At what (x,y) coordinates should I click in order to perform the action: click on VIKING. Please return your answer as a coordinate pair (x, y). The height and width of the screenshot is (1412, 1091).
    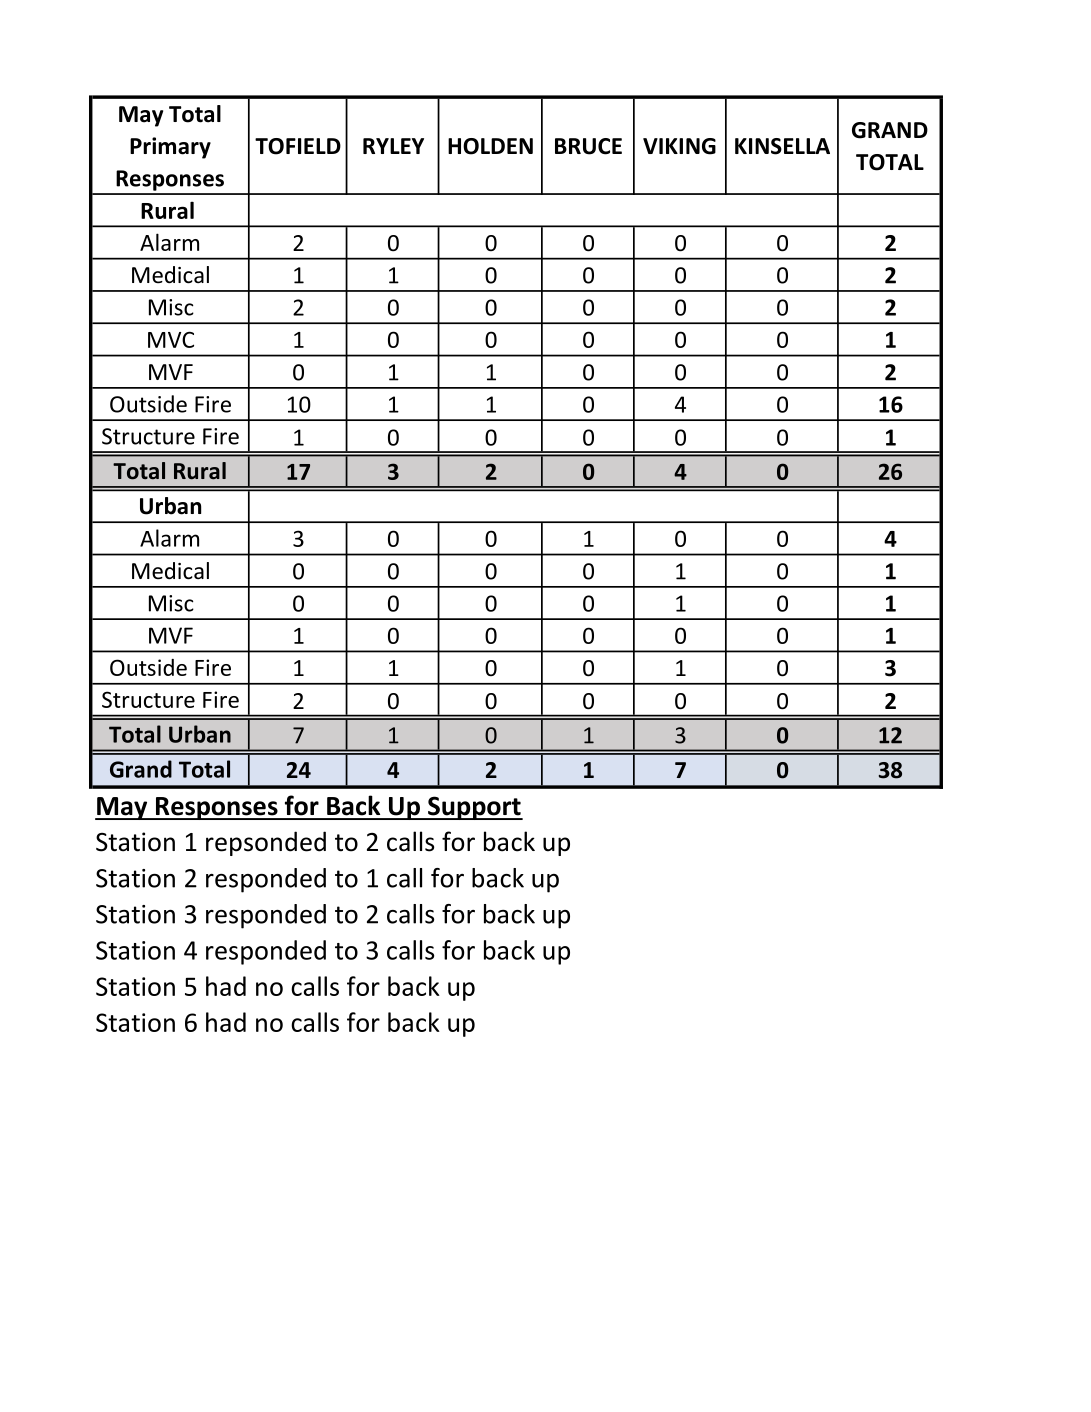
    Looking at the image, I should click on (679, 146).
